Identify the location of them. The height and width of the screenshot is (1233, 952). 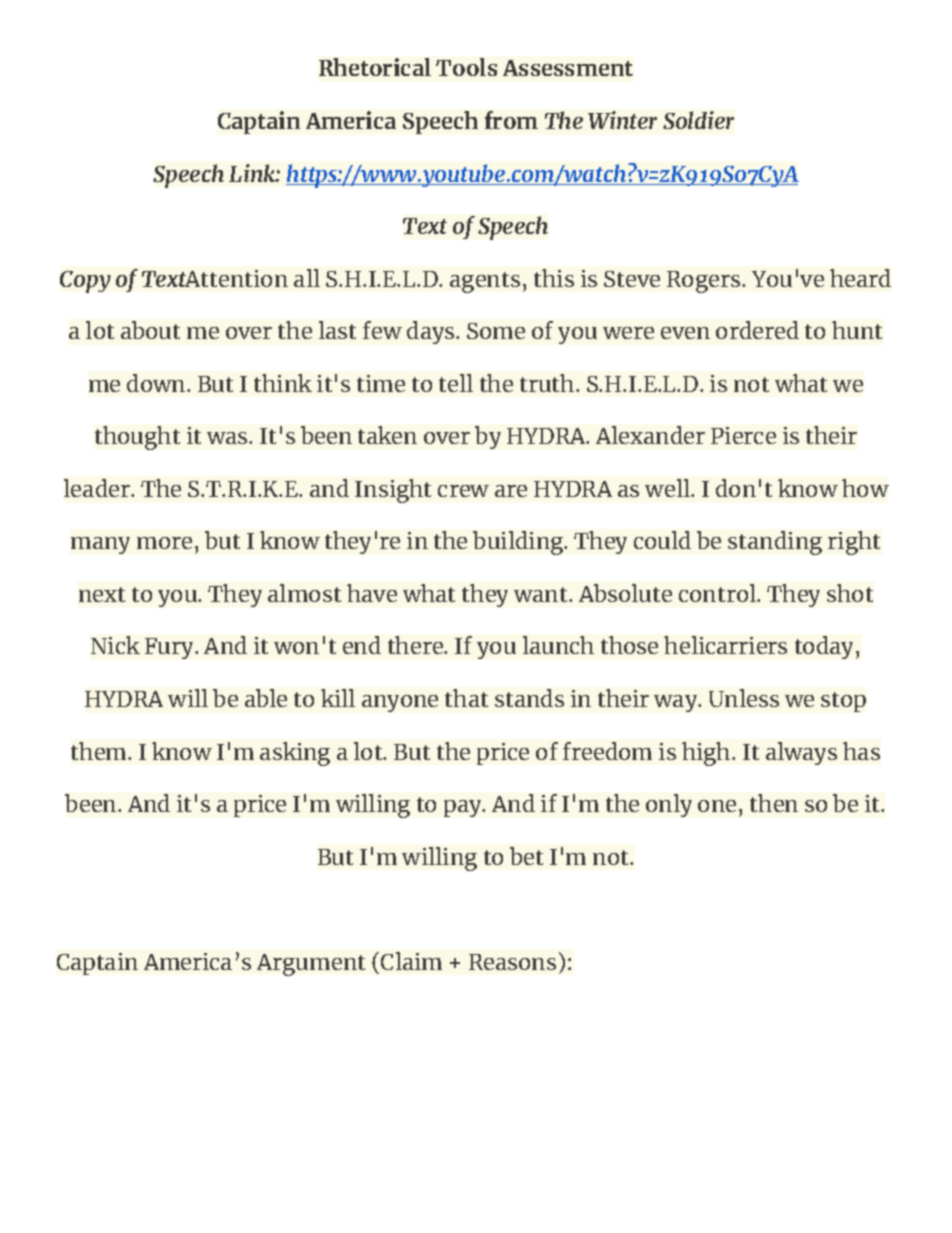
(100, 751).
